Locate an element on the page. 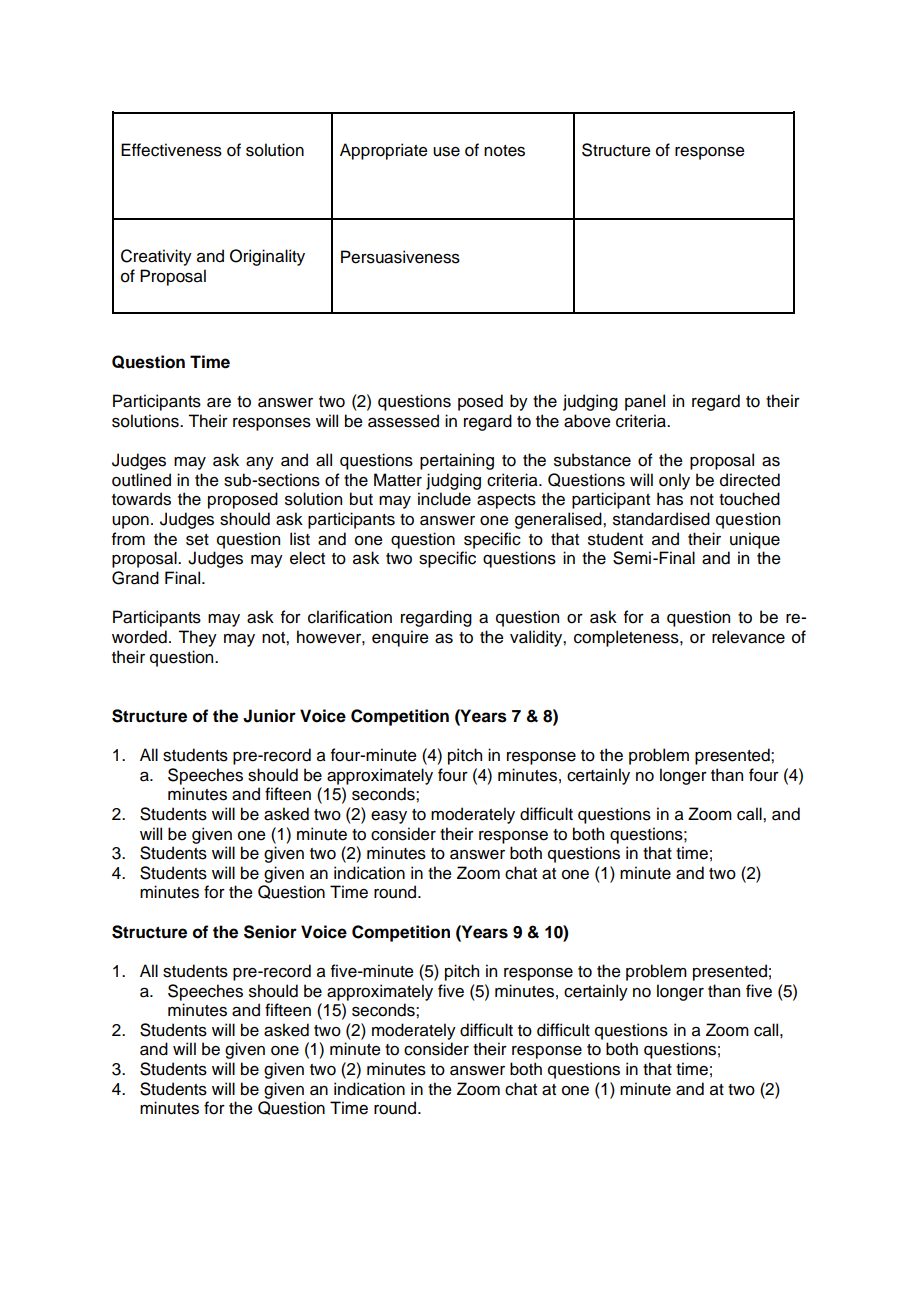  notes is located at coordinates (504, 151).
